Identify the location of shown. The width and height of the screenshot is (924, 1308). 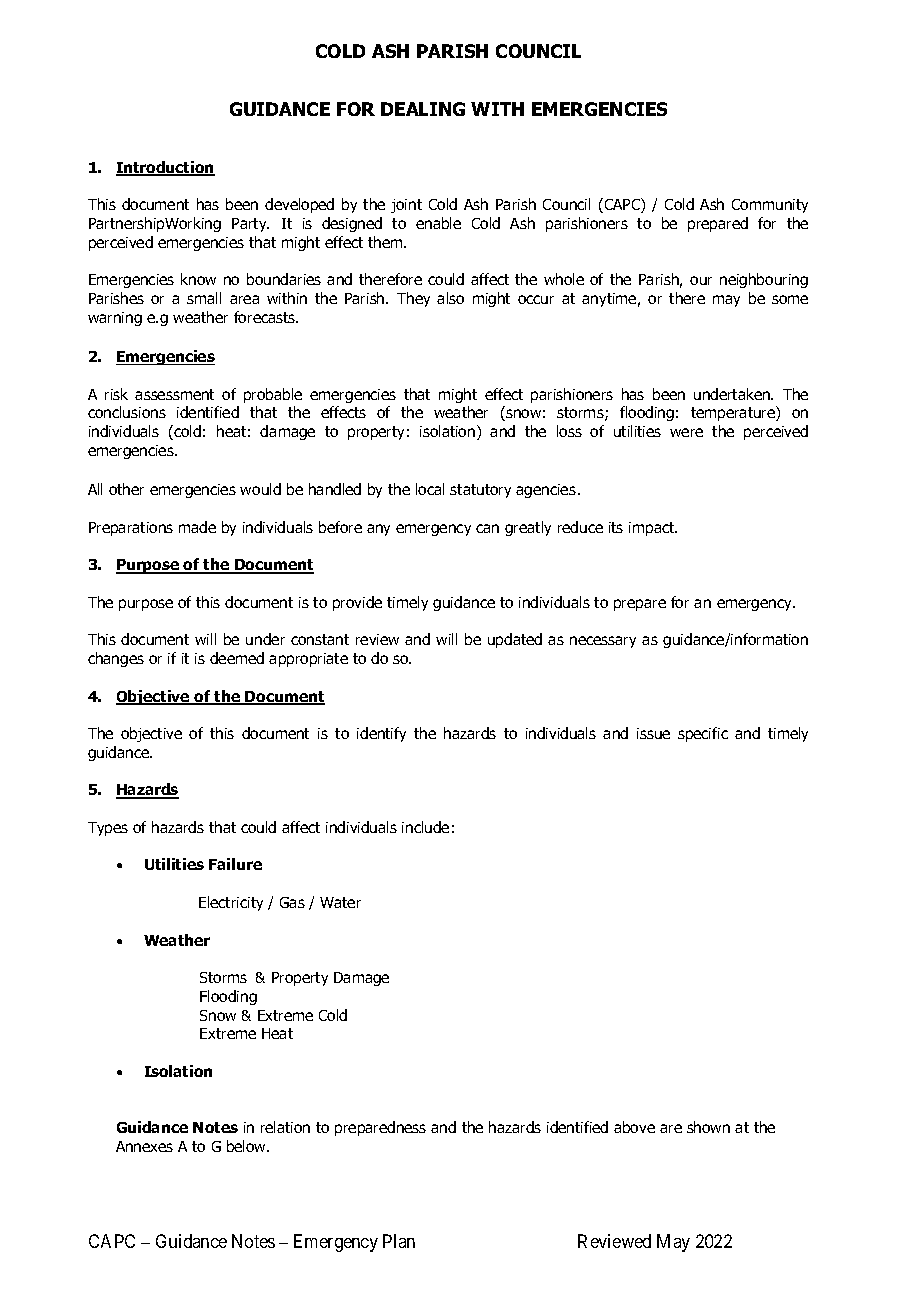
(708, 1127).
